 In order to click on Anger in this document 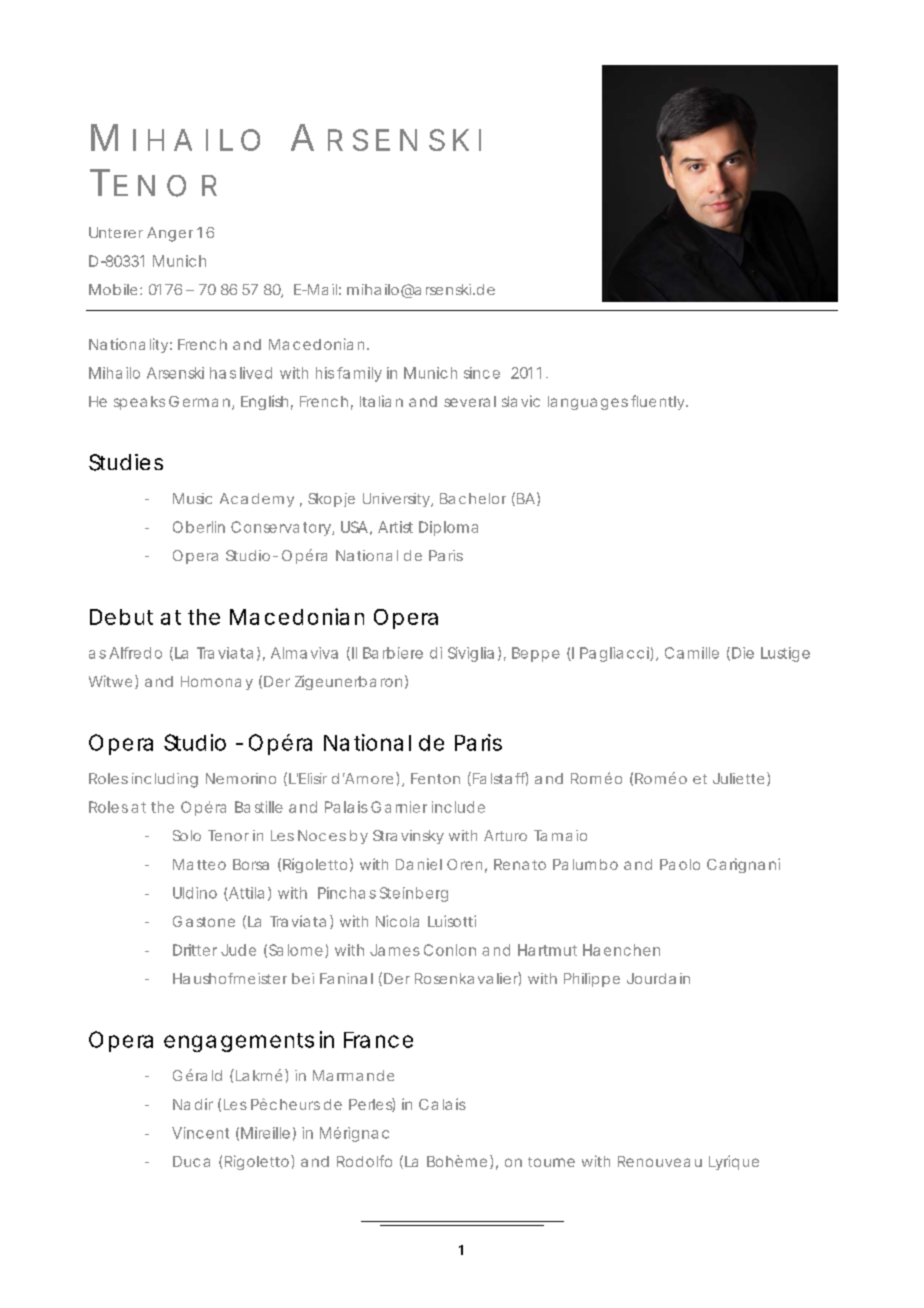, I will do `click(170, 234)`.
